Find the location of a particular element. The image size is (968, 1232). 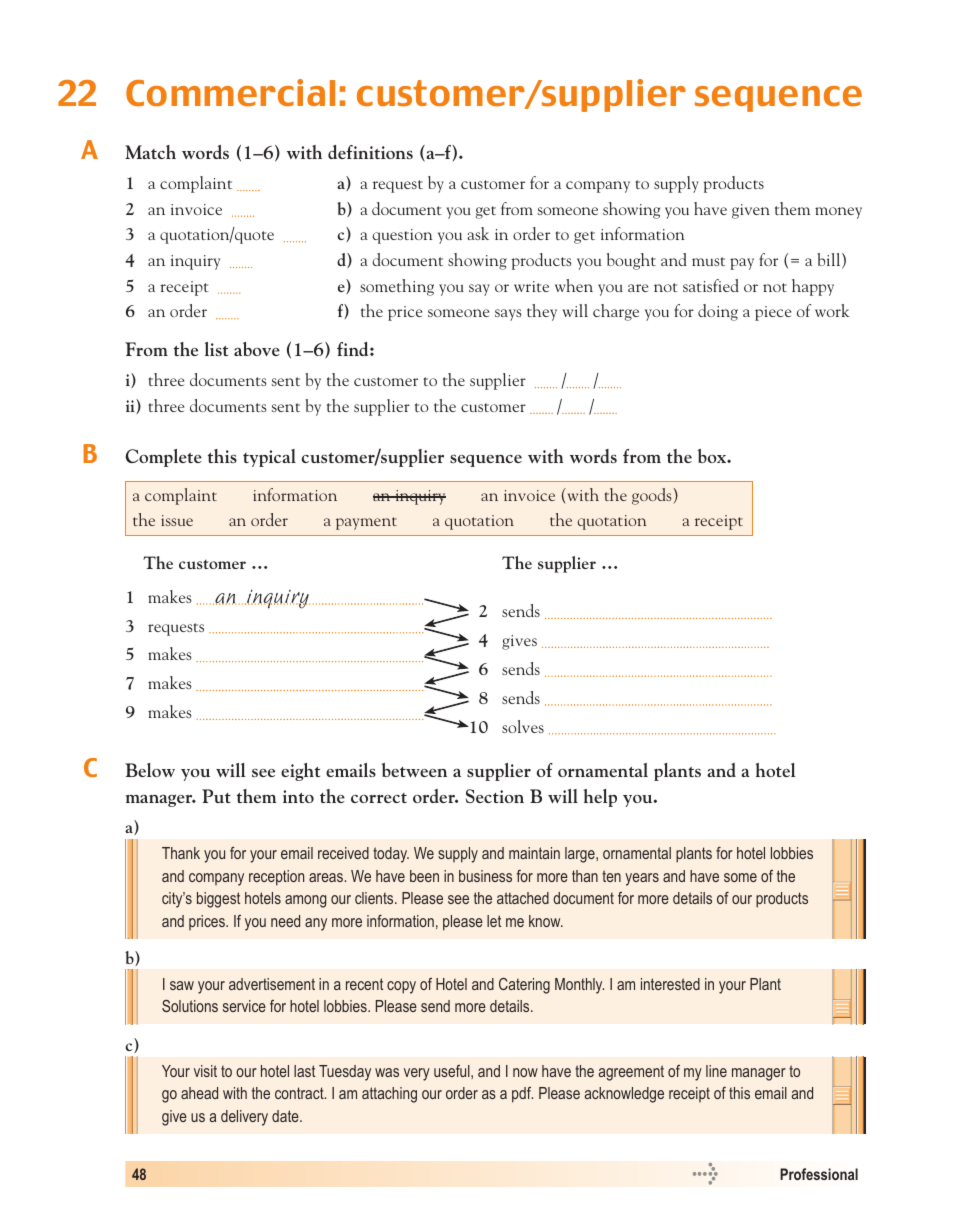

date is located at coordinates (286, 1116).
